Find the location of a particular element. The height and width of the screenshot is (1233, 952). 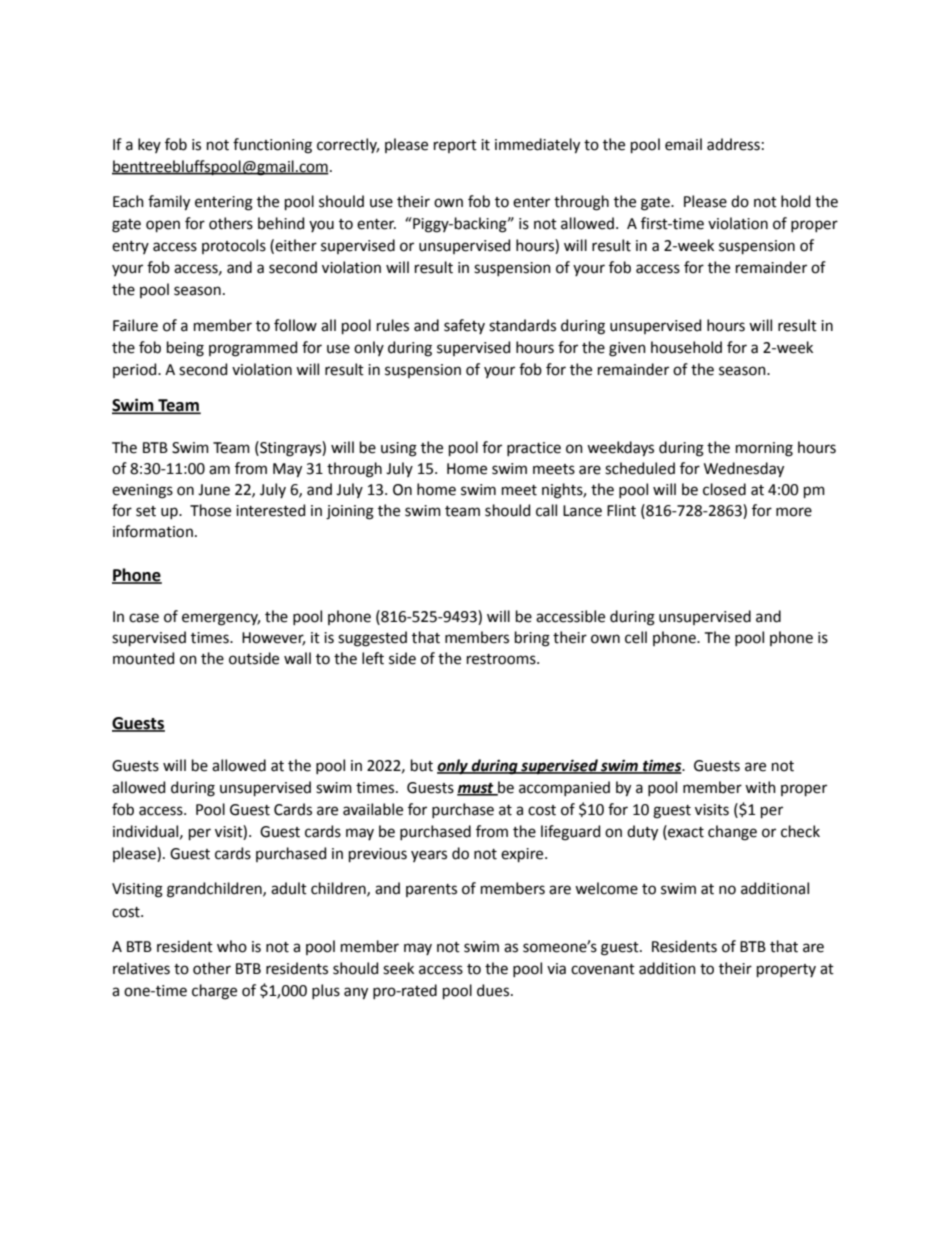

given is located at coordinates (627, 349).
